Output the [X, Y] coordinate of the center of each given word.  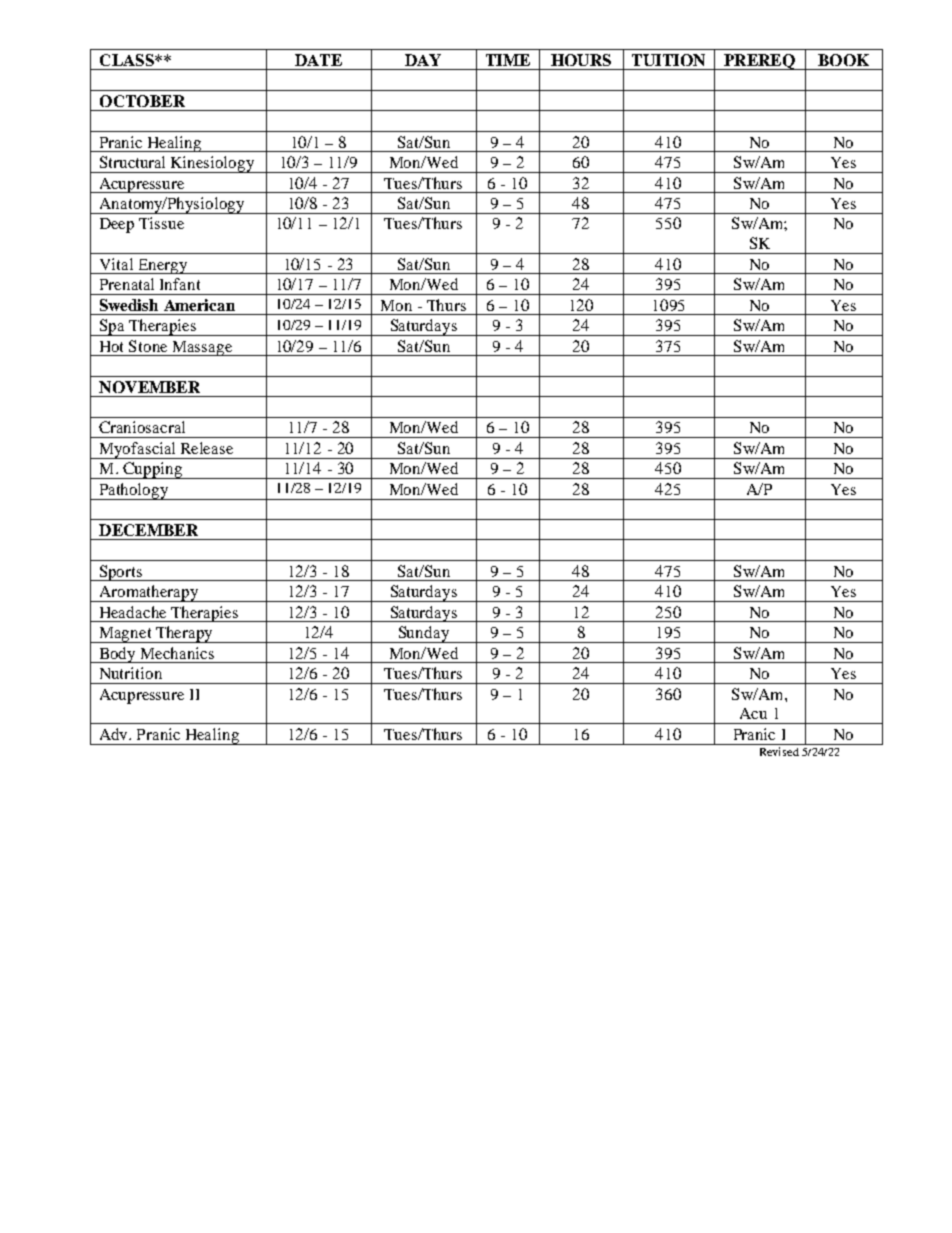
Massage [202, 348]
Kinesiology [213, 164]
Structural [132, 162]
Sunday [423, 634]
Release [207, 448]
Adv [115, 734]
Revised [779, 751]
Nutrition [131, 673]
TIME [508, 60]
